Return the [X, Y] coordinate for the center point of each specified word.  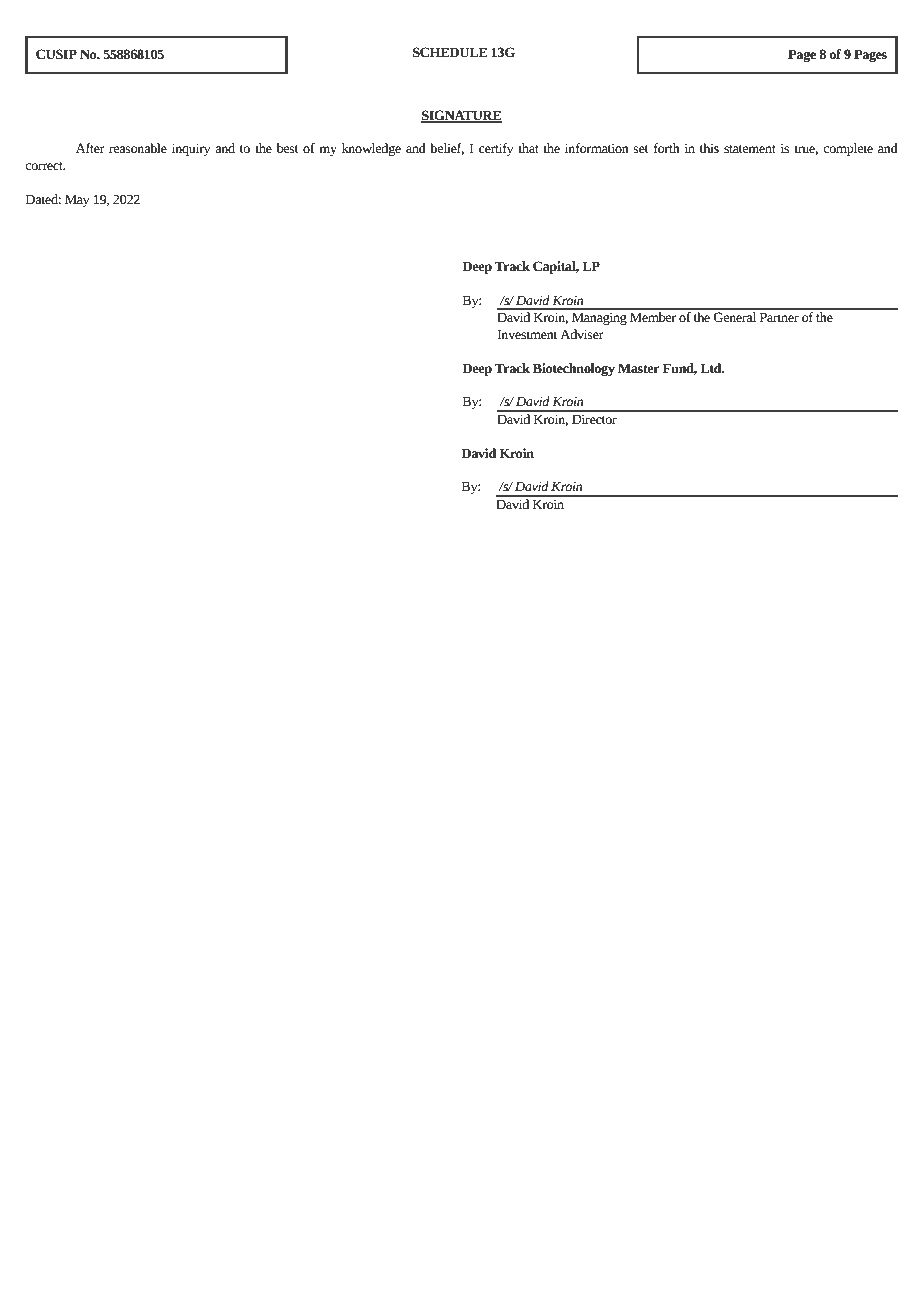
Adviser [582, 334]
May [77, 200]
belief [447, 149]
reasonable [138, 148]
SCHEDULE [450, 52]
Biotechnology [574, 369]
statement [750, 149]
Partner [779, 317]
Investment [527, 334]
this [709, 148]
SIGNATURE [461, 116]
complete [848, 149]
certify [496, 149]
